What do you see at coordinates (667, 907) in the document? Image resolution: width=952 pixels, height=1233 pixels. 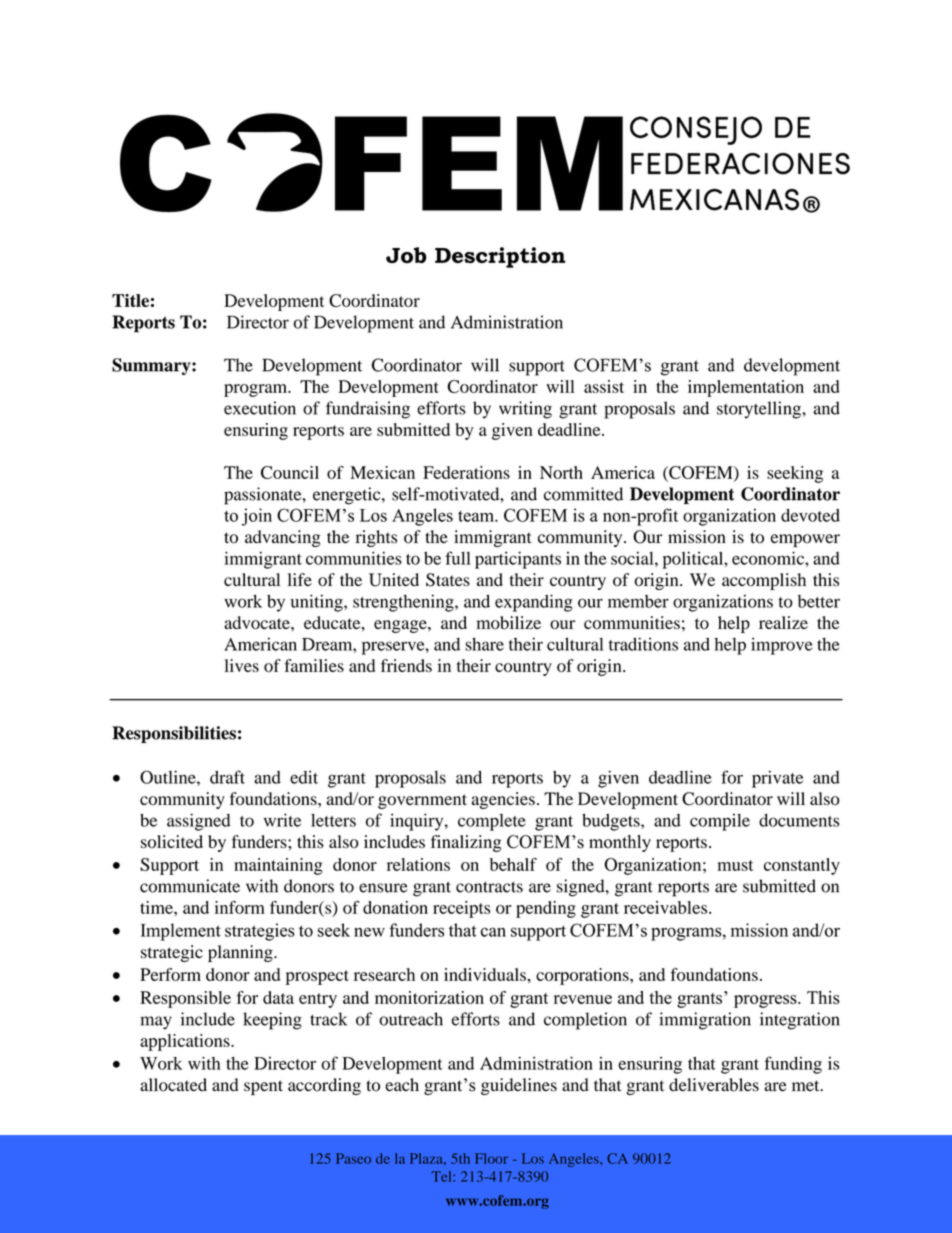 I see `receivables` at bounding box center [667, 907].
